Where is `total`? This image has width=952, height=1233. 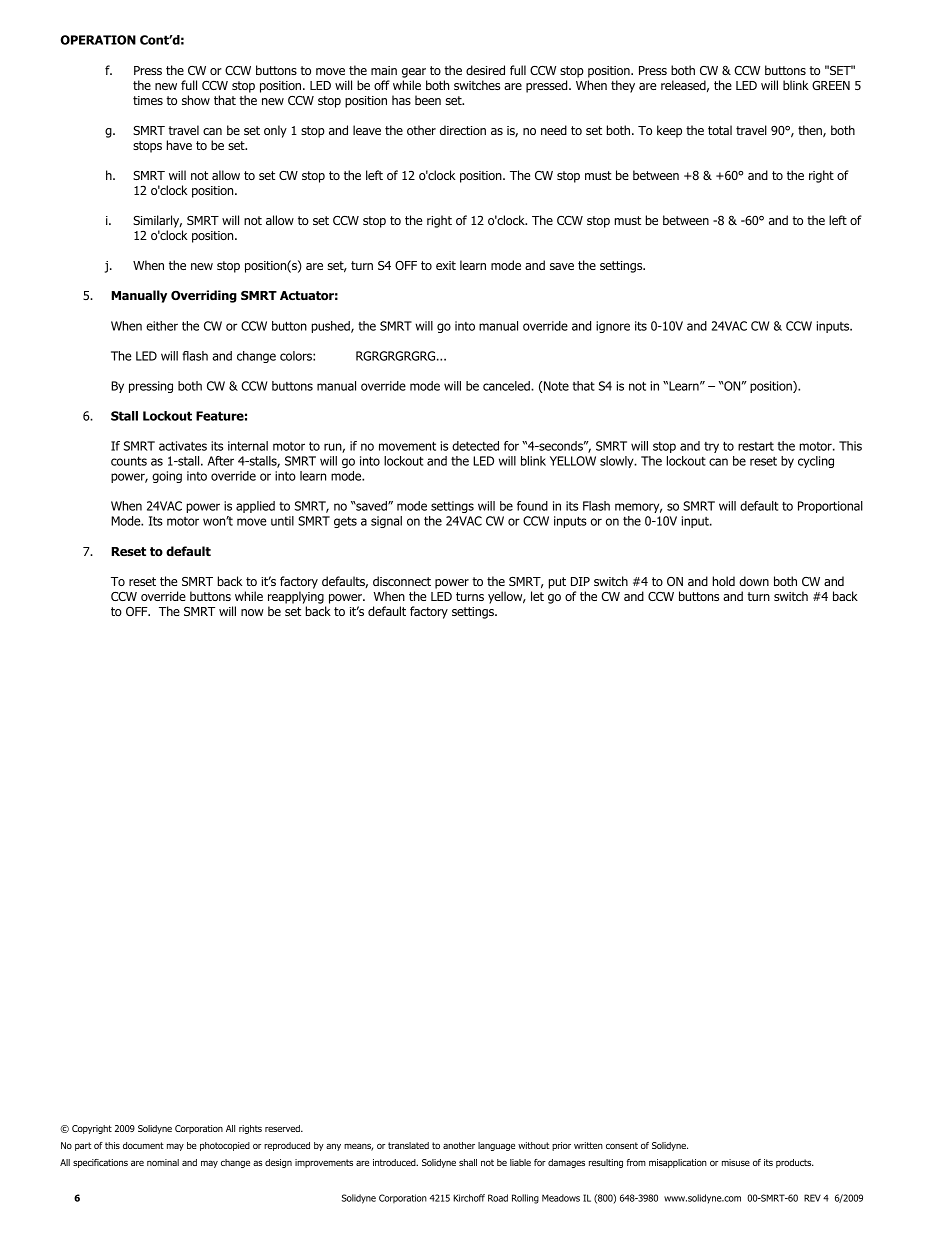 total is located at coordinates (720, 130).
